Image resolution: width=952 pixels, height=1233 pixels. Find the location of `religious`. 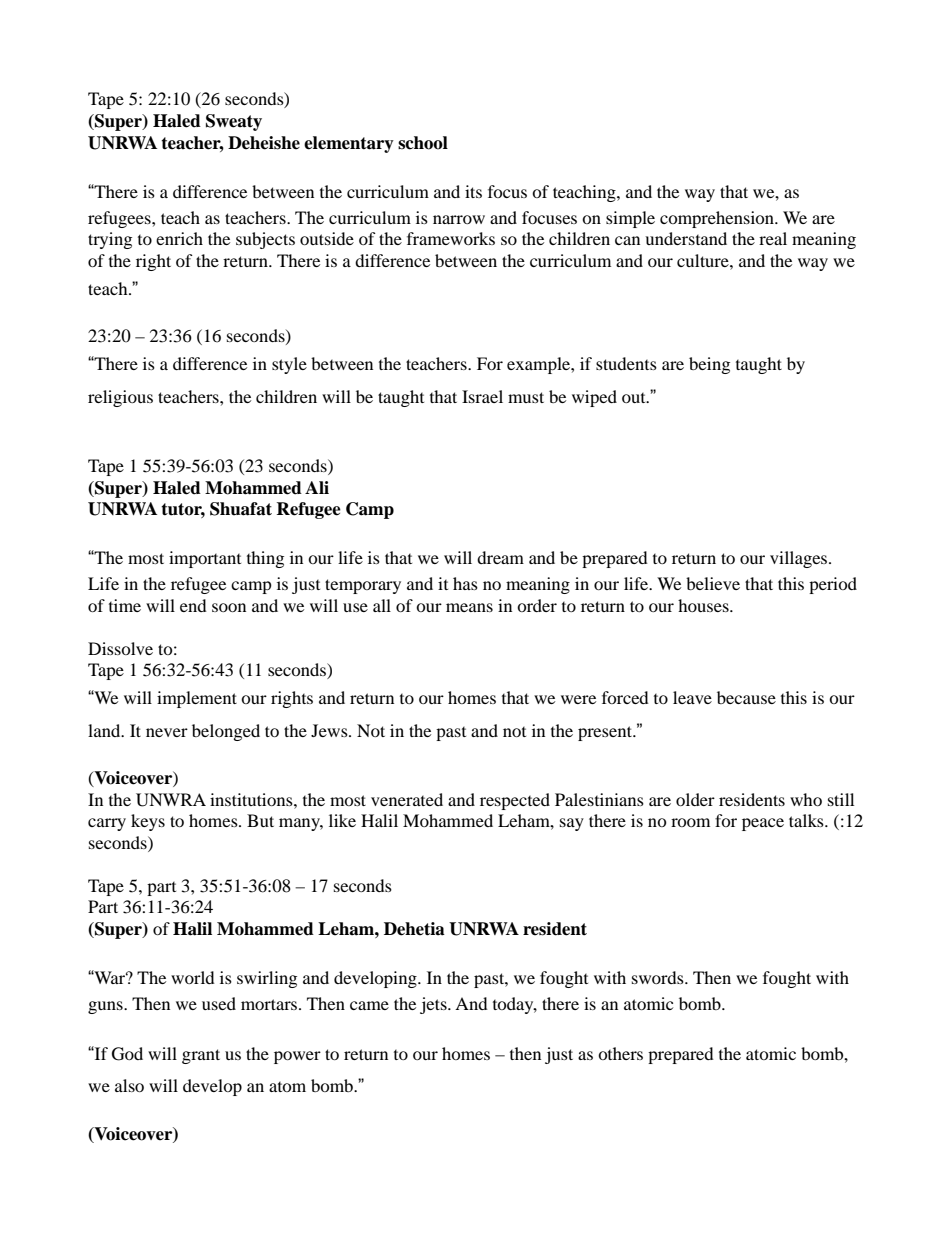

religious is located at coordinates (120, 398).
